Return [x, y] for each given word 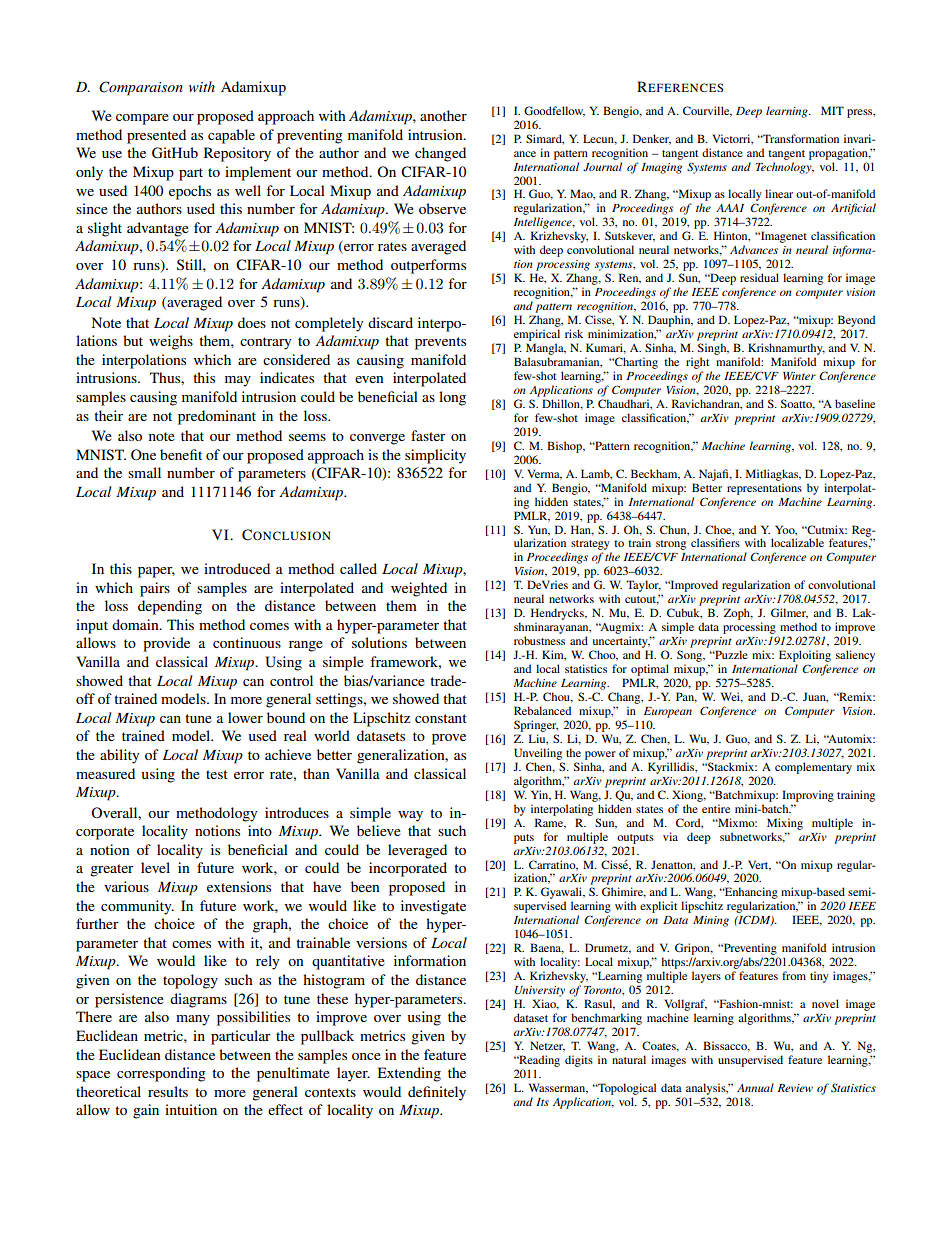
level [155, 867]
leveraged [417, 851]
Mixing [785, 824]
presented [156, 136]
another [443, 115]
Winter [799, 376]
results [168, 1091]
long [452, 398]
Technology [785, 168]
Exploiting [805, 656]
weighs [171, 342]
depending [170, 607]
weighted [419, 589]
